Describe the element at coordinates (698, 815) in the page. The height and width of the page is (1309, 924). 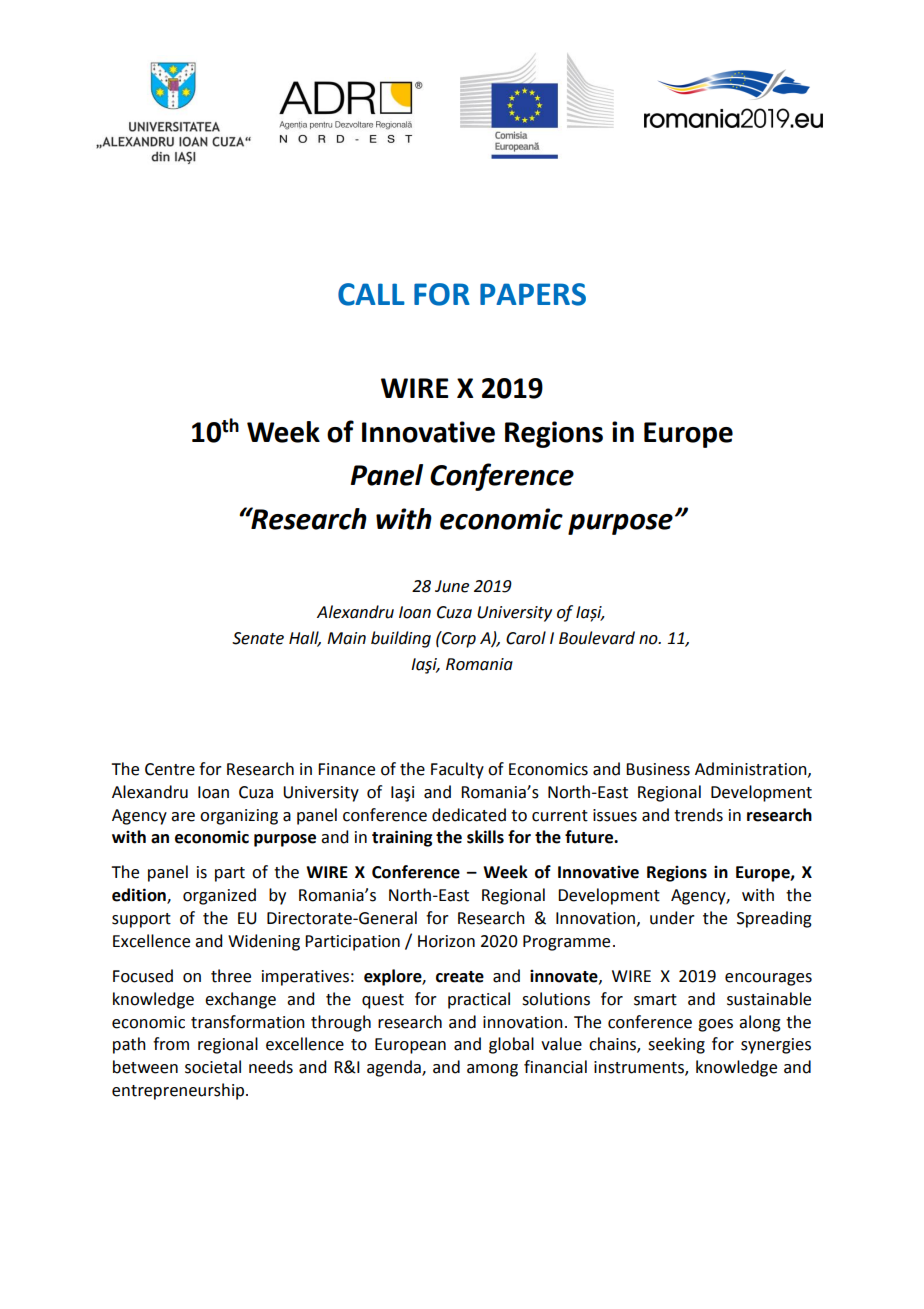
I see `trends` at that location.
